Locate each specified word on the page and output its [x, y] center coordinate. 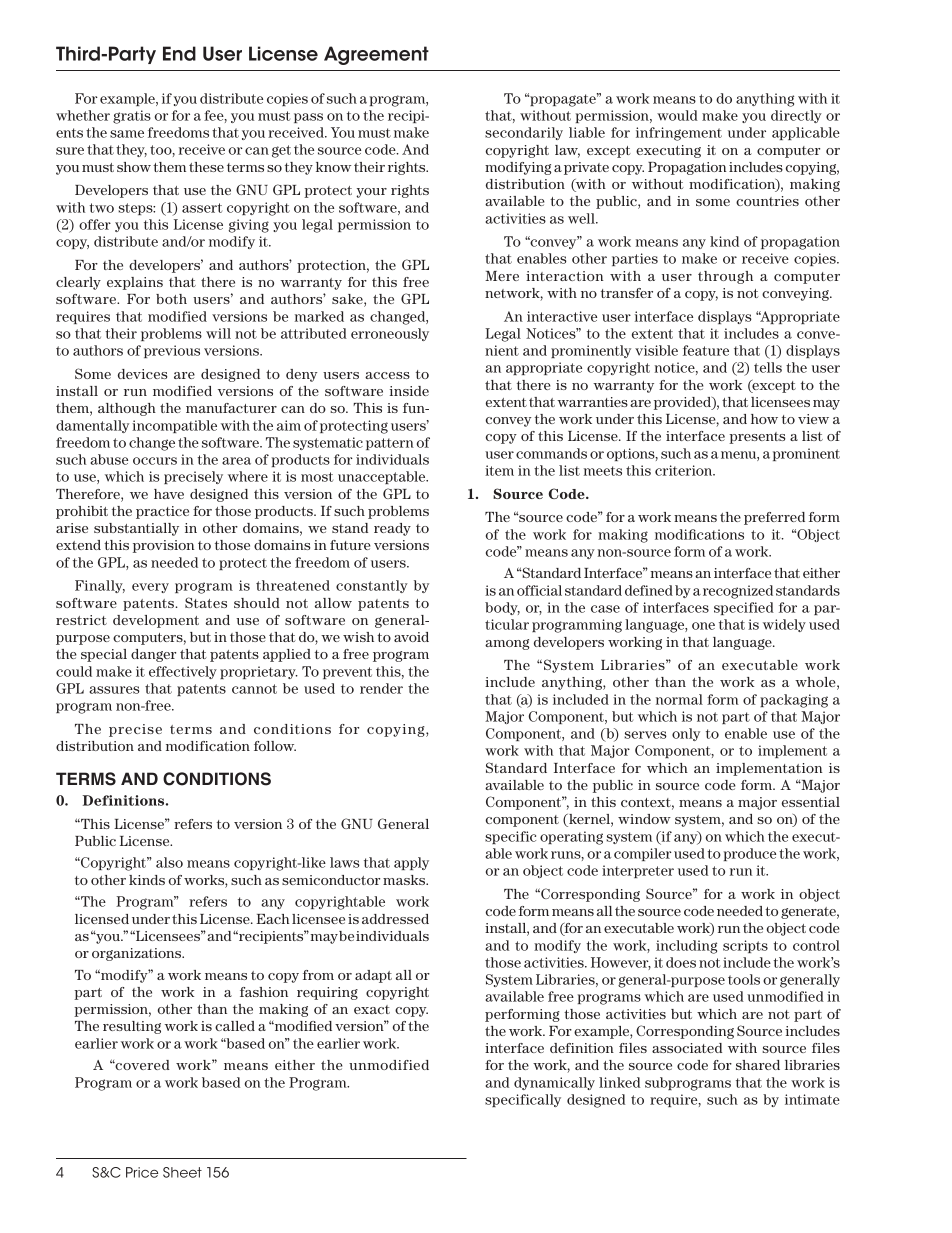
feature [706, 350]
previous [172, 351]
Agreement [376, 55]
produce [750, 854]
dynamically [554, 1083]
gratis [132, 117]
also [169, 862]
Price [142, 1172]
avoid [411, 637]
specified [744, 608]
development [156, 621]
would [677, 115]
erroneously [390, 334]
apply [411, 863]
